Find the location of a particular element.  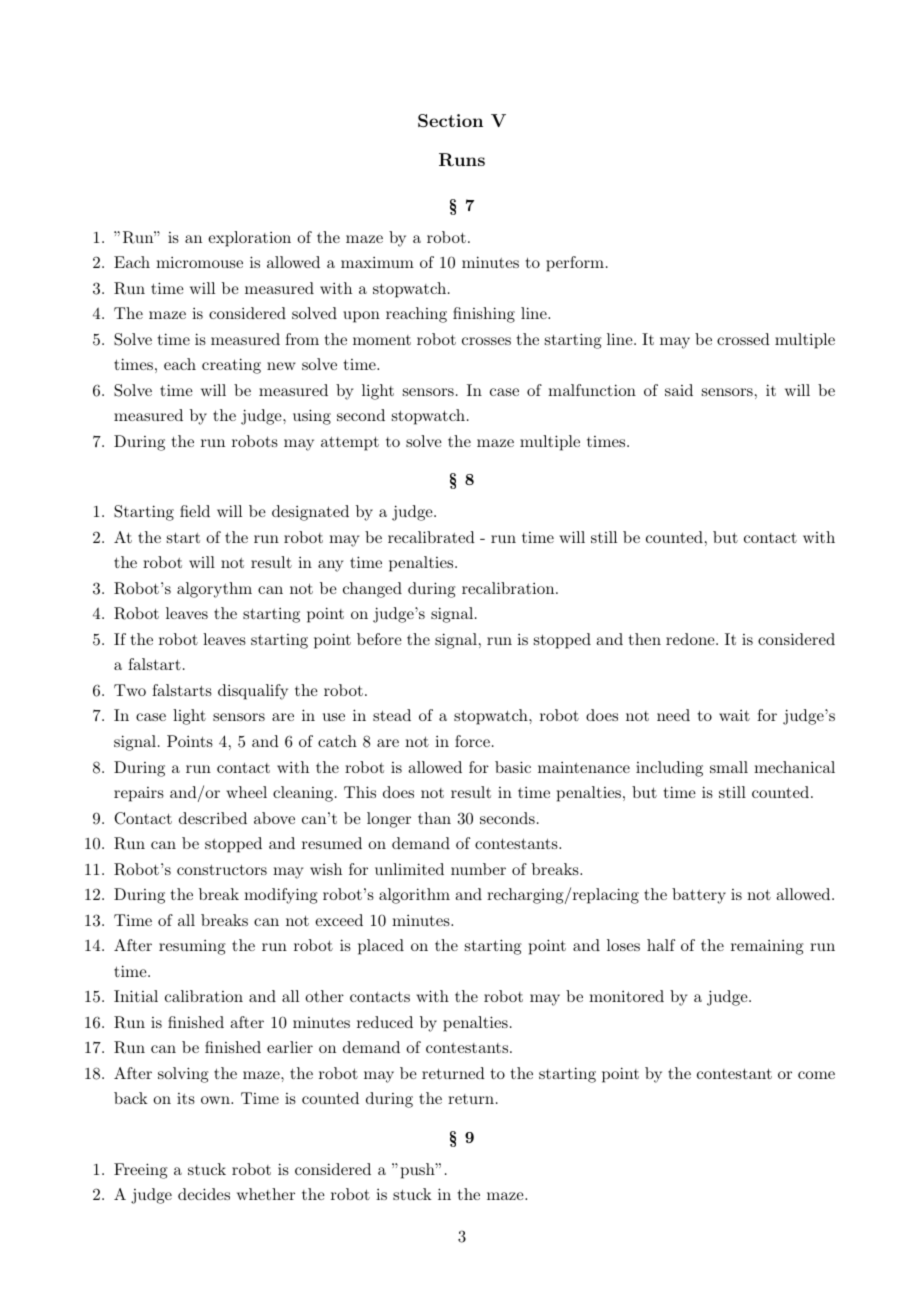

number is located at coordinates (478, 869).
